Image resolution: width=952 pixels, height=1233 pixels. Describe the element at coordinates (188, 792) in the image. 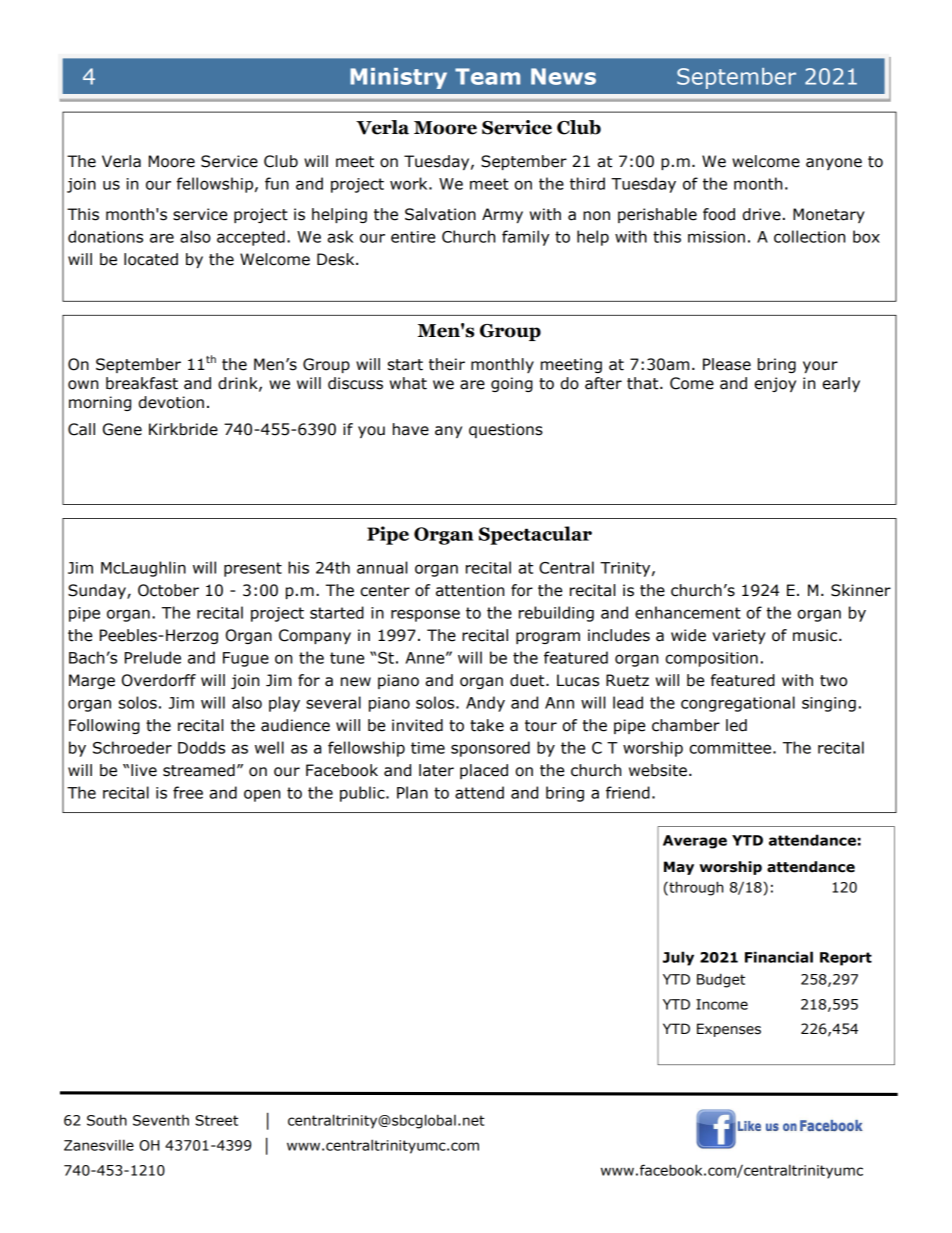

I see `free` at that location.
